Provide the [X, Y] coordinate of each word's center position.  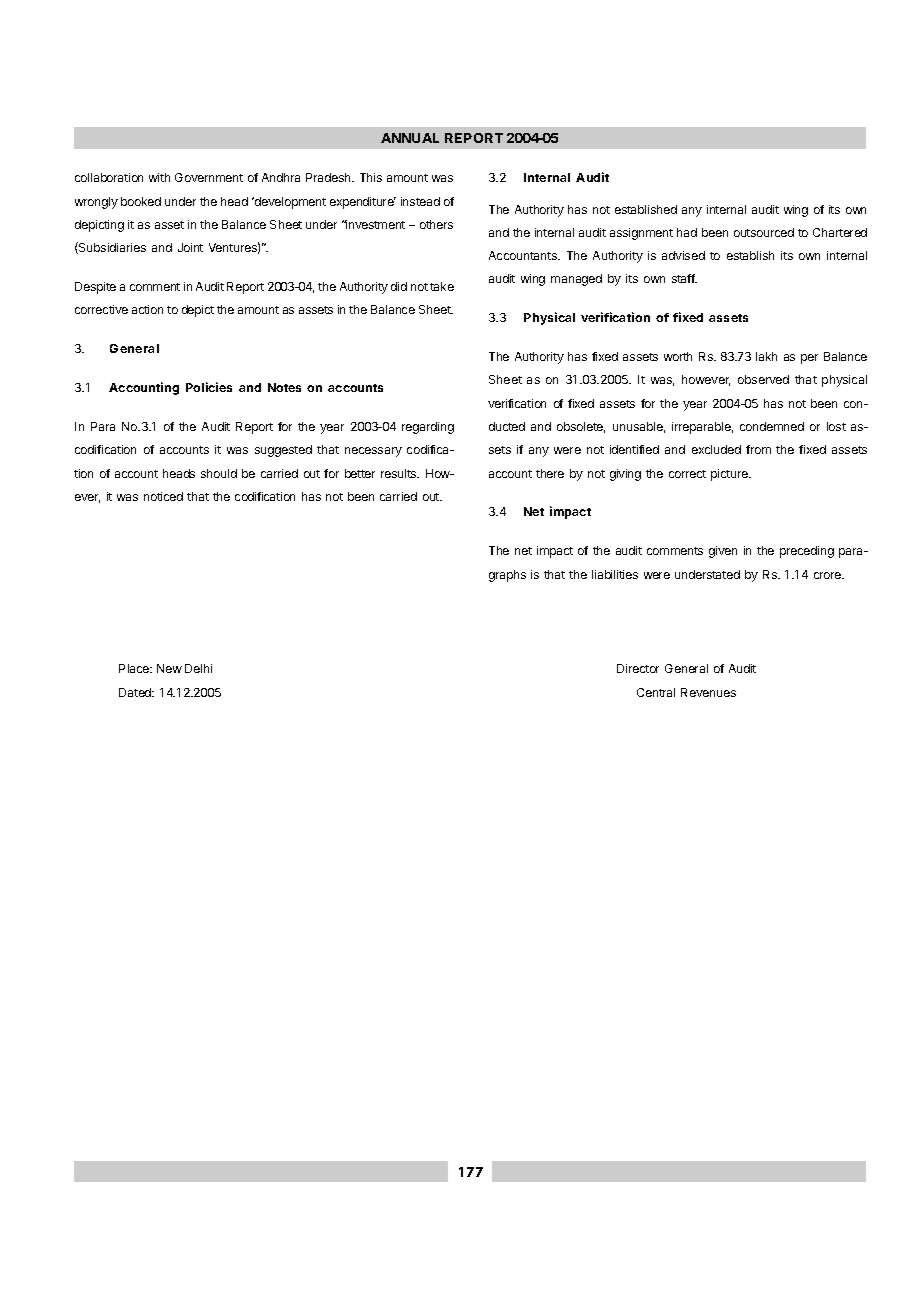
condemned [772, 426]
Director [638, 668]
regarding [428, 428]
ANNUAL [410, 138]
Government [209, 177]
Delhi [198, 668]
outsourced [764, 232]
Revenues [708, 692]
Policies [209, 387]
